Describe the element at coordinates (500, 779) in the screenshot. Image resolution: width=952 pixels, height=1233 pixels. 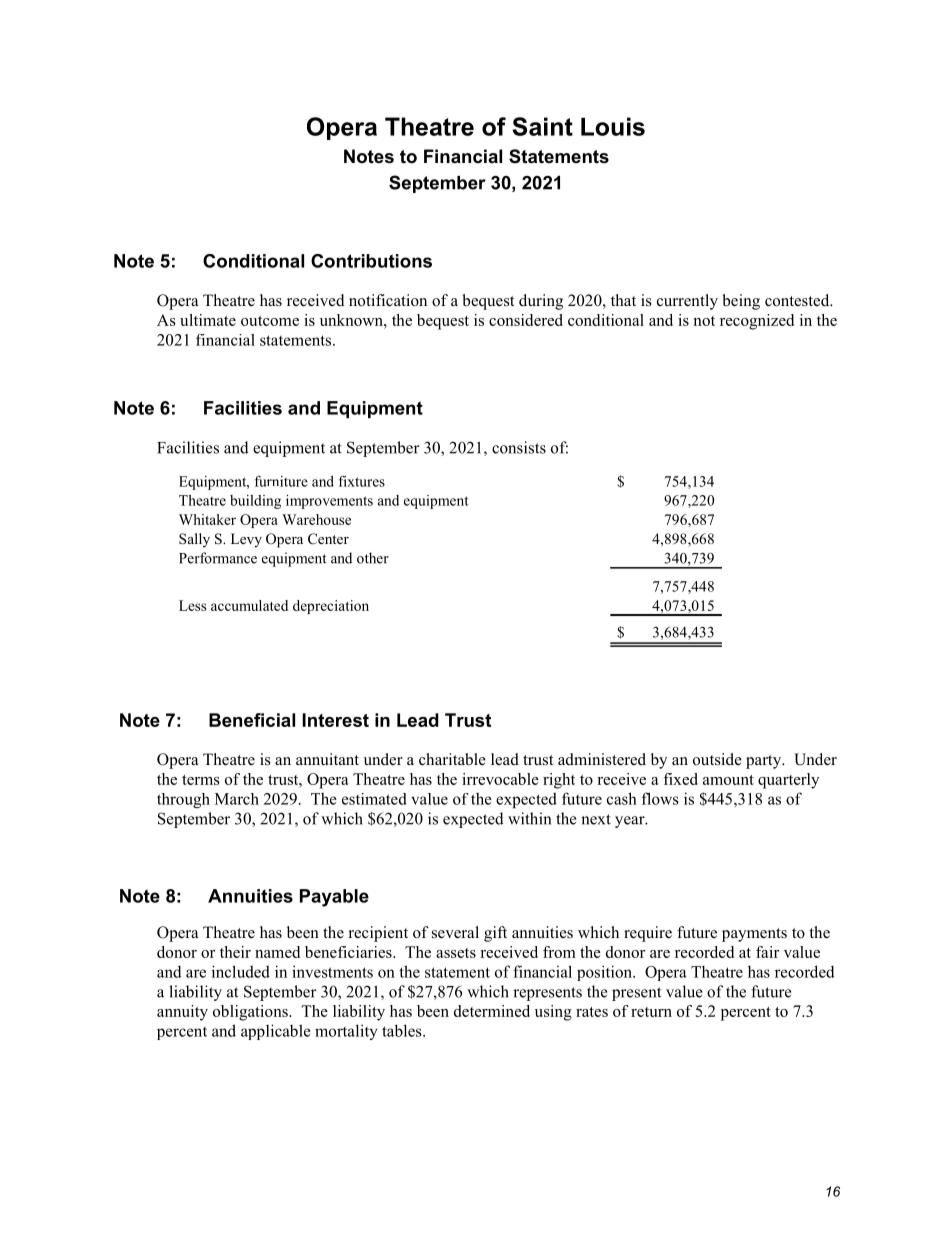
I see `irrevocable` at that location.
